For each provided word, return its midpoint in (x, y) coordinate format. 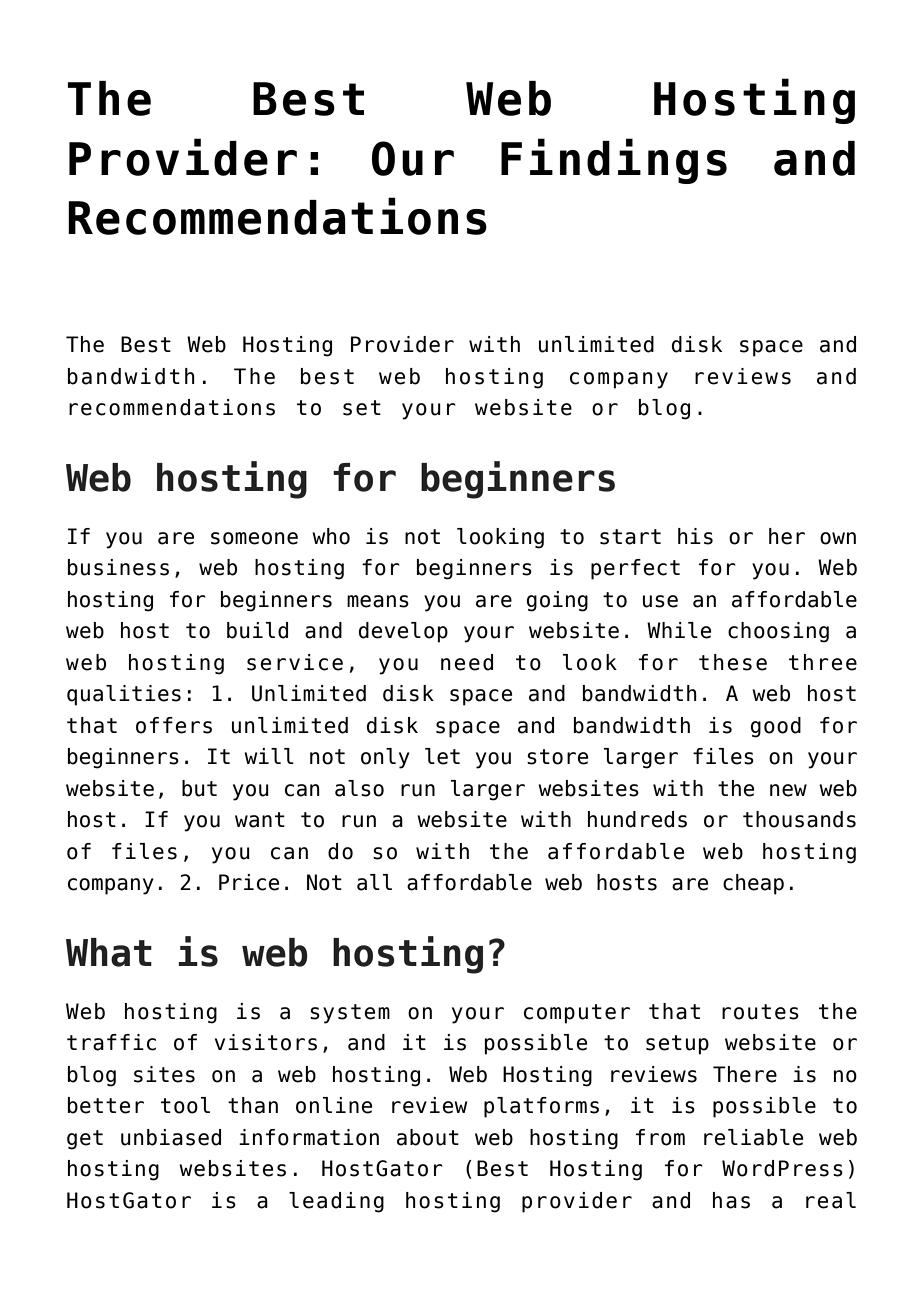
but (199, 788)
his (695, 536)
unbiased (171, 1137)
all (374, 882)
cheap (753, 884)
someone (254, 538)
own (838, 538)
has (731, 1200)
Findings (614, 161)
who (331, 536)
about (428, 1137)
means (378, 601)
